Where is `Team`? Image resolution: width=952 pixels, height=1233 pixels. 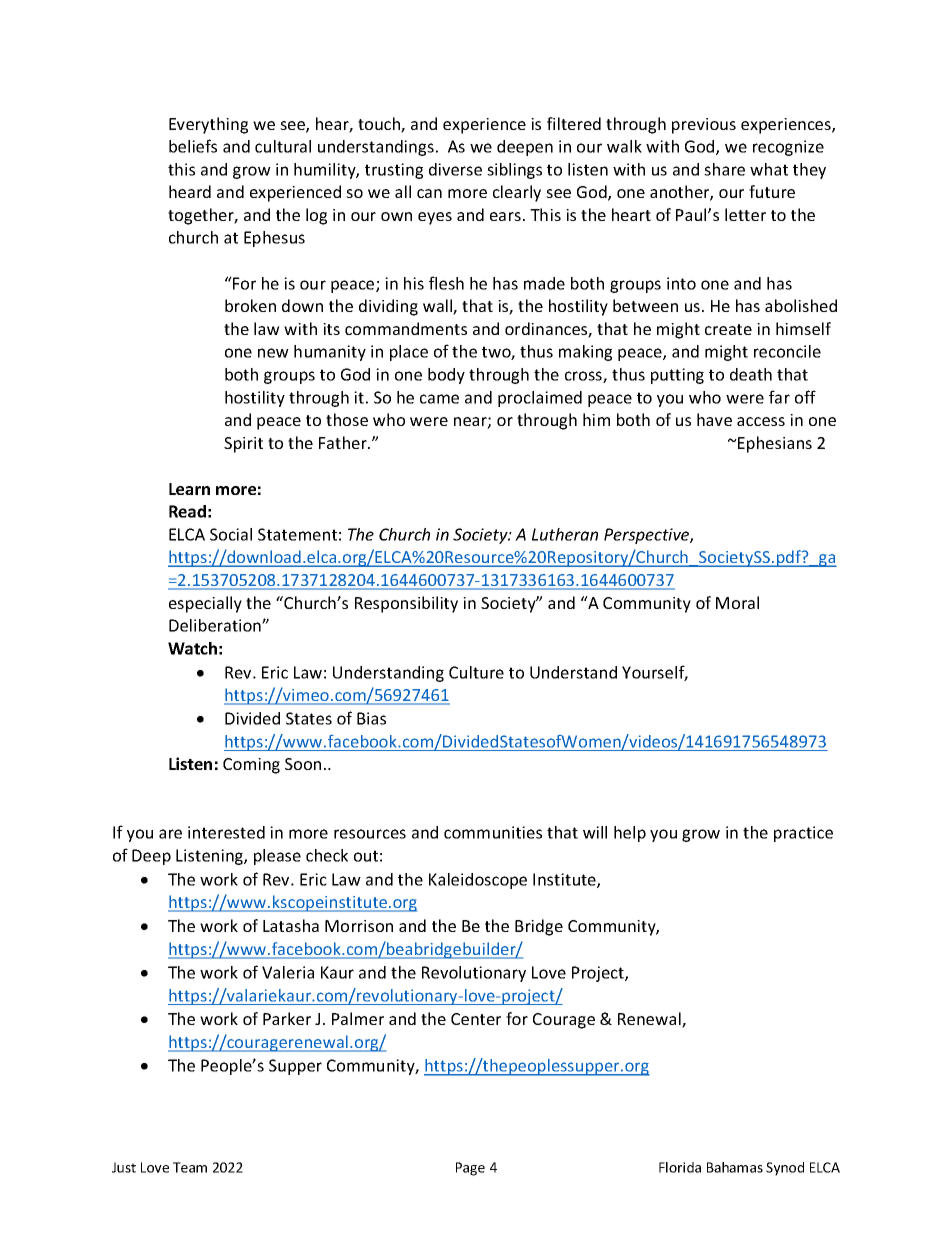 Team is located at coordinates (190, 1167).
